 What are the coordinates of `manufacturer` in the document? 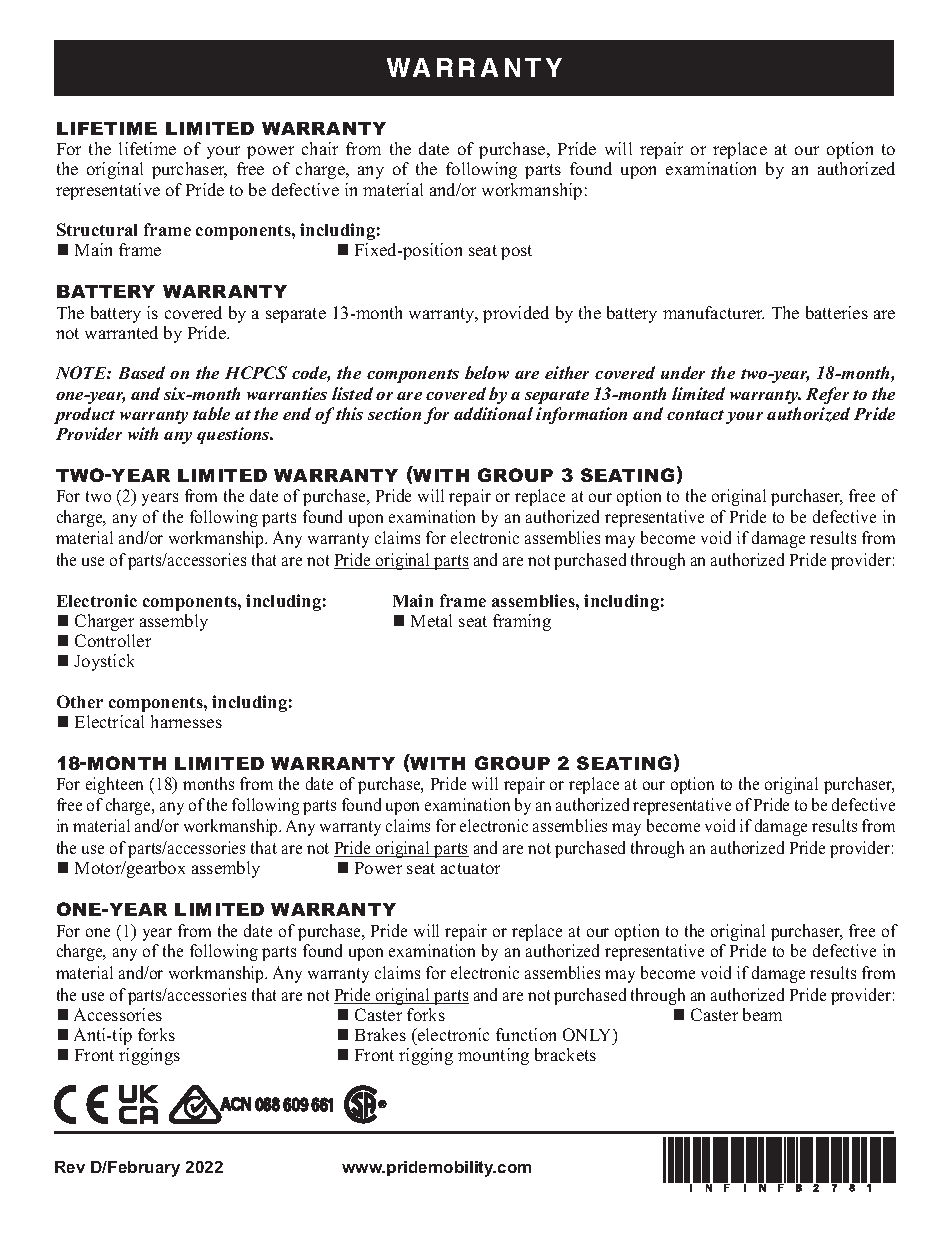 It's located at (713, 312).
